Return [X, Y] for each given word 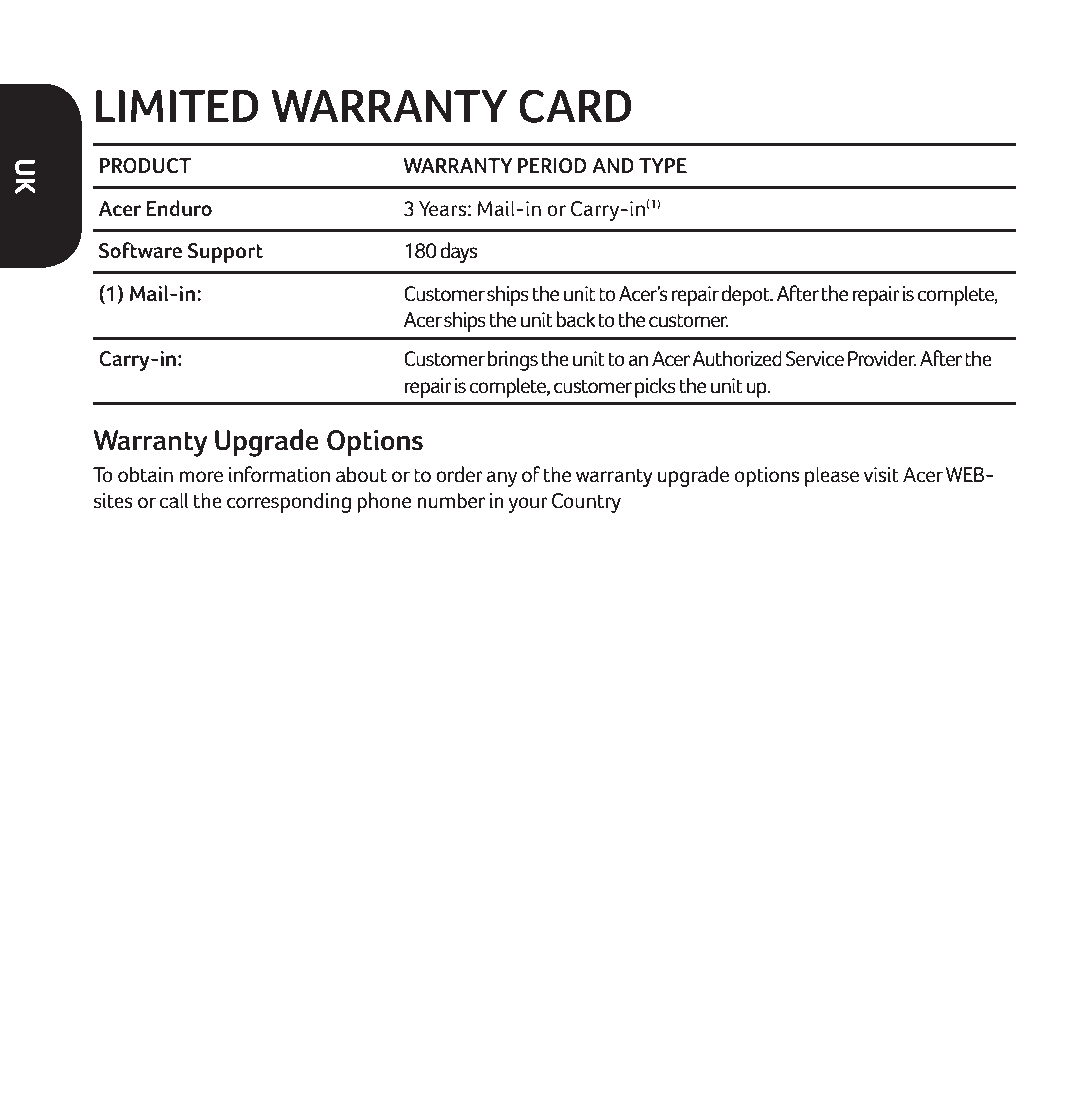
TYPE [663, 165]
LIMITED [177, 106]
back [576, 319]
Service [815, 359]
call [174, 500]
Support [225, 253]
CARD [575, 106]
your [528, 505]
